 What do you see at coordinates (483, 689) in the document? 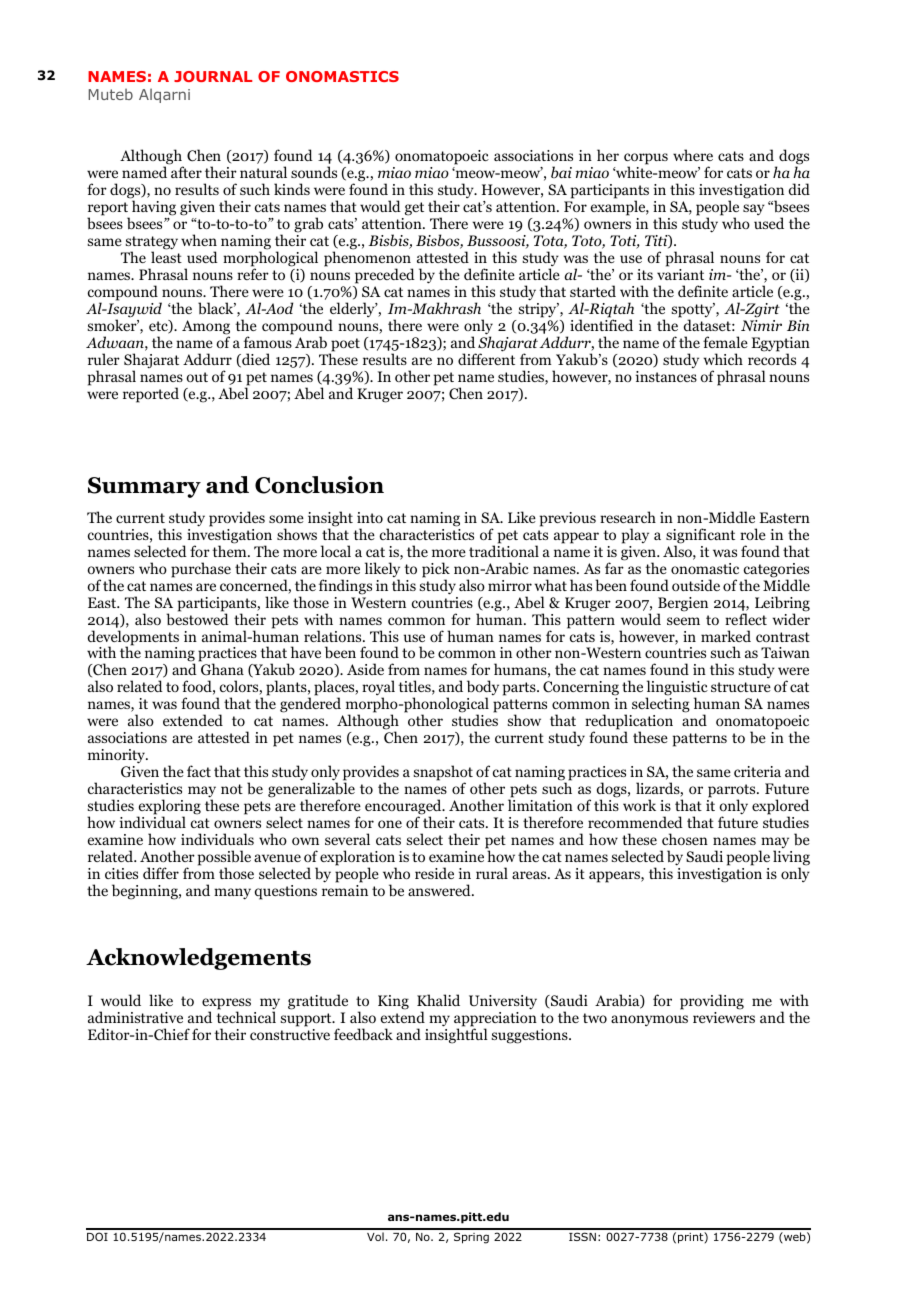
I see `body` at bounding box center [483, 689].
